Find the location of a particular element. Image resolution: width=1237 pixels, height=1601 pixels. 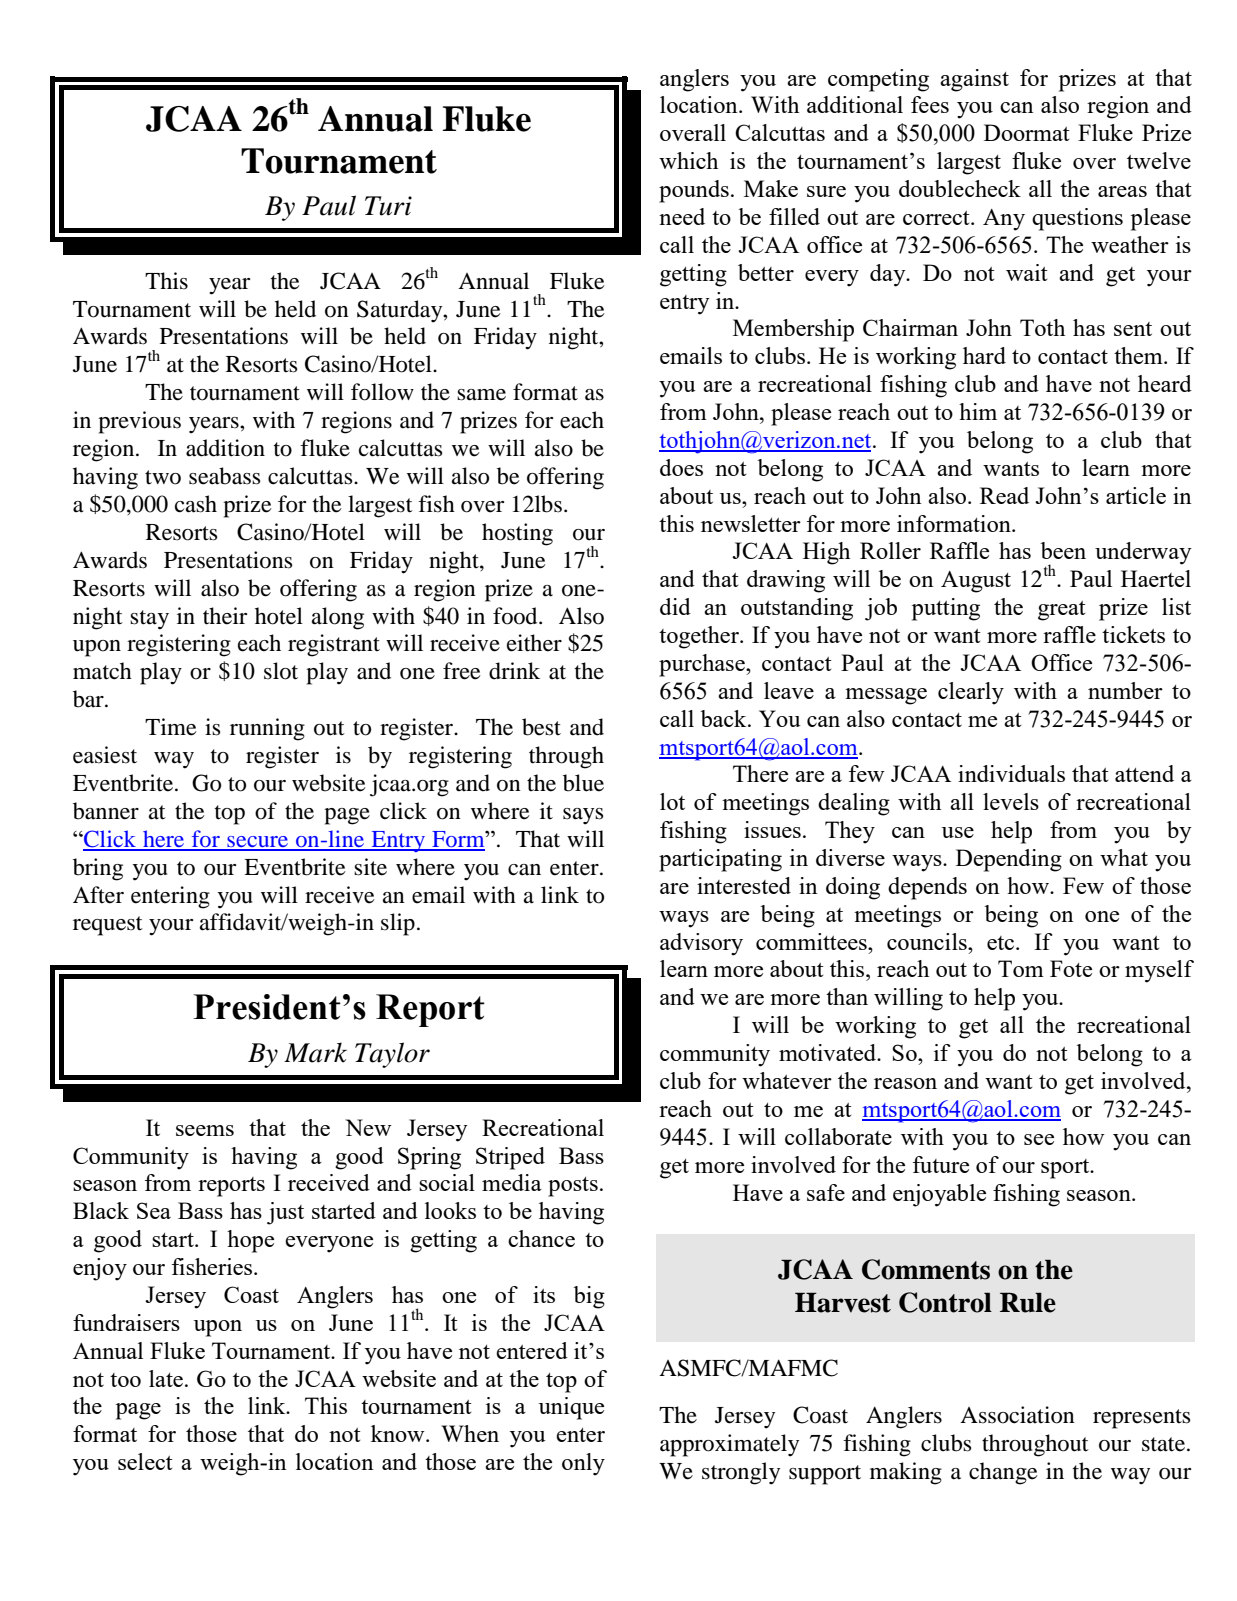

select is located at coordinates (145, 1461).
